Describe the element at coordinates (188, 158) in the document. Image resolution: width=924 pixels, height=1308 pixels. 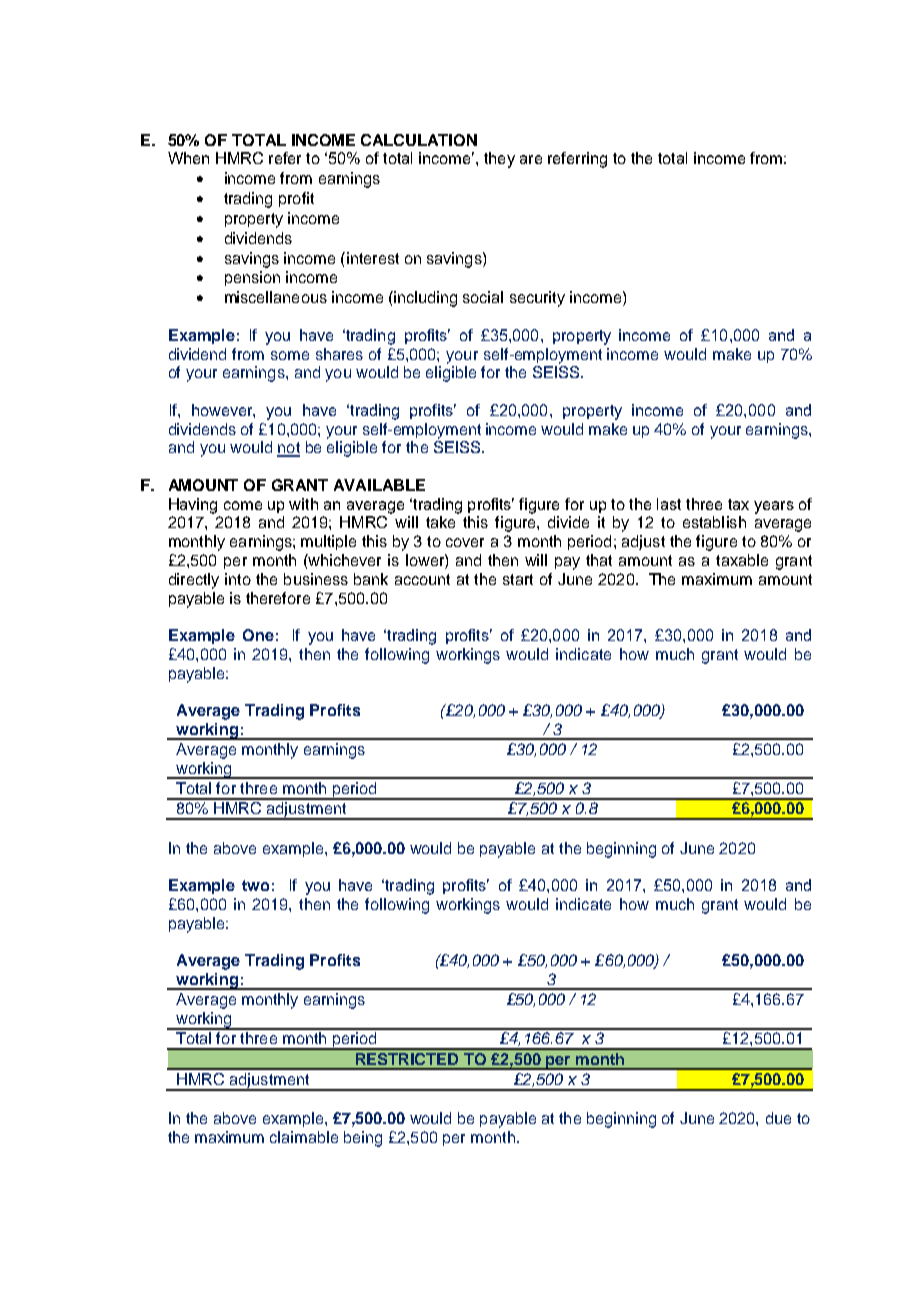
I see `When` at that location.
